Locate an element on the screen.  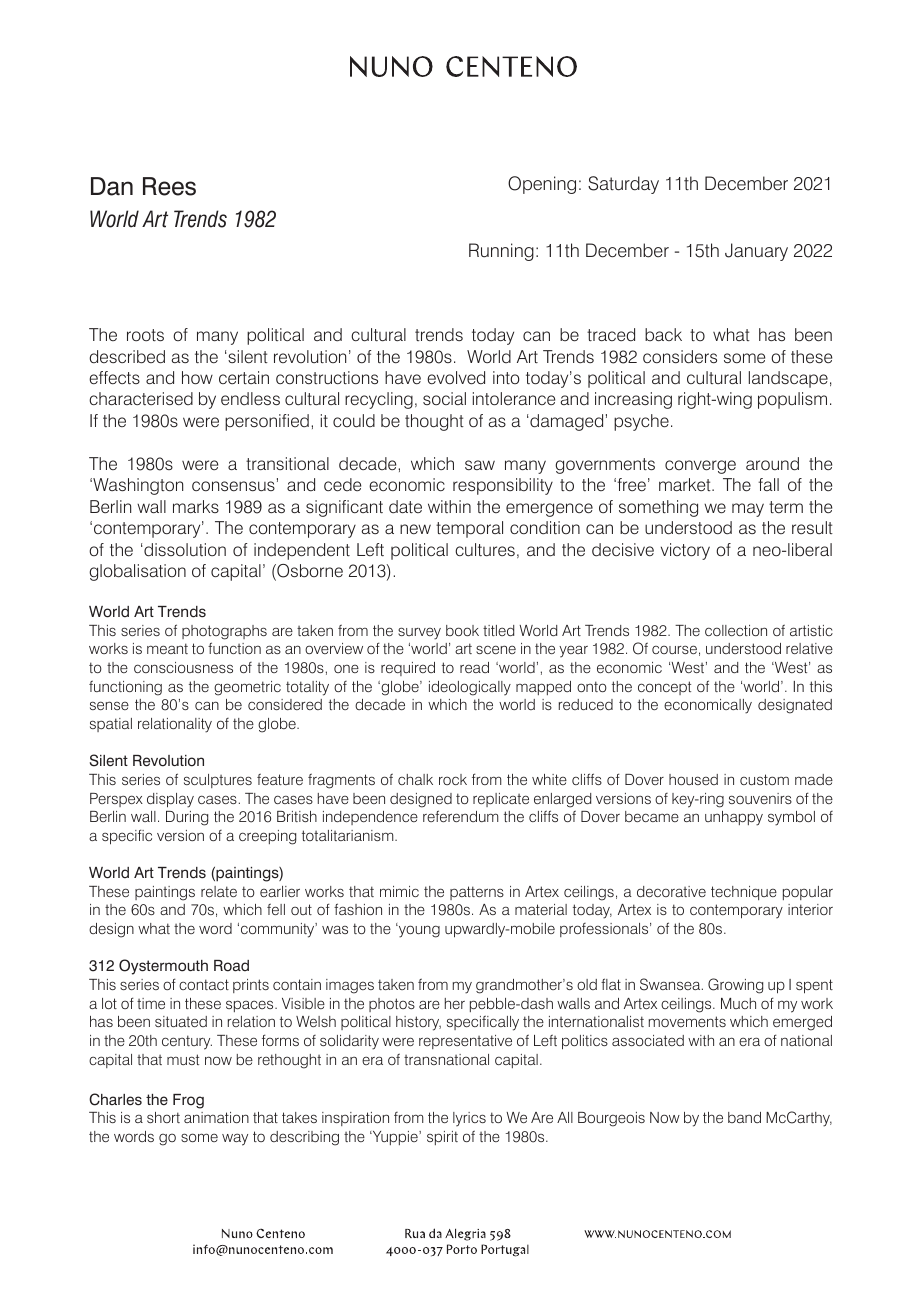
marks is located at coordinates (196, 506).
